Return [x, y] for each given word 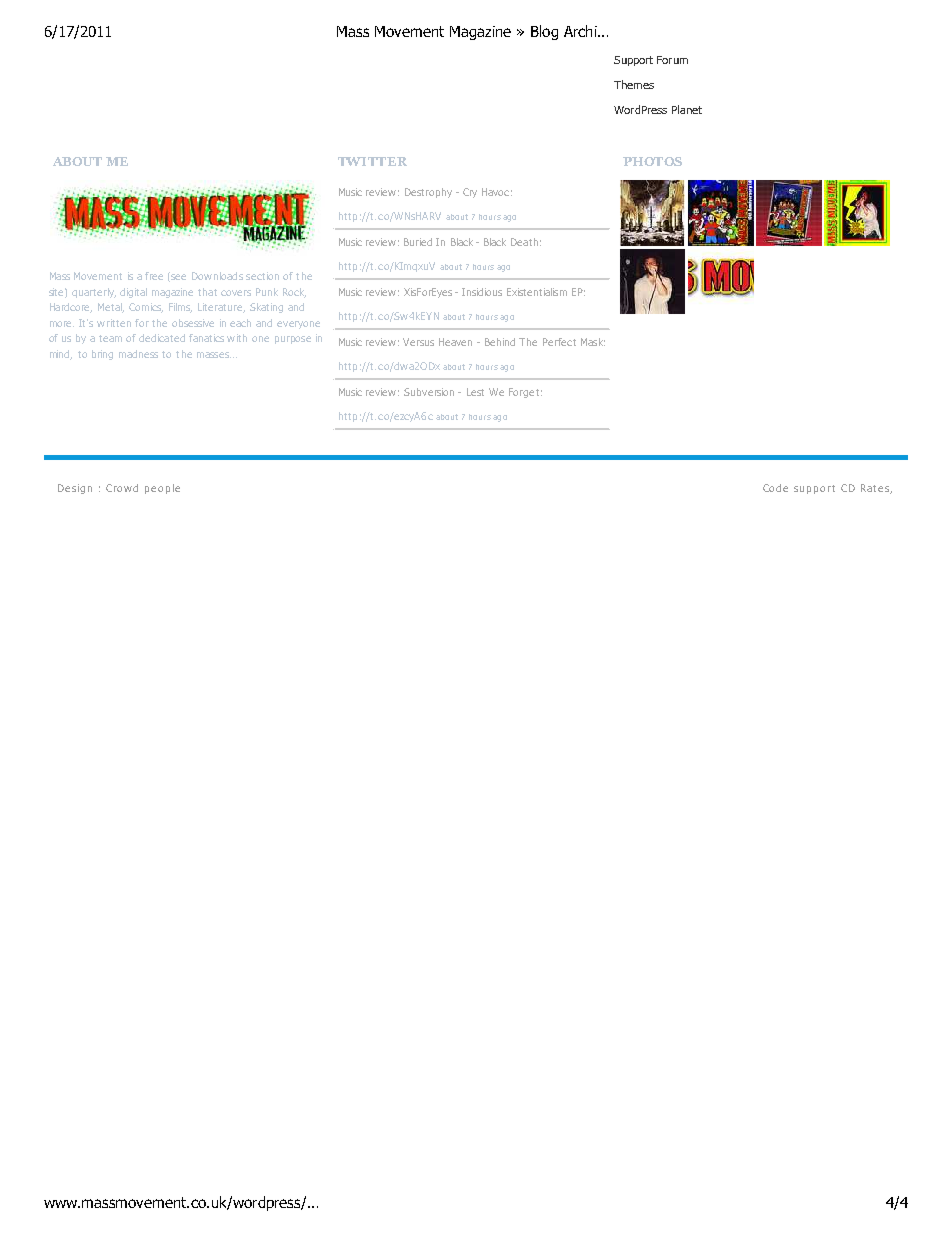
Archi [581, 31]
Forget [524, 393]
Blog [544, 32]
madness [138, 354]
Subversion [429, 392]
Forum [672, 60]
